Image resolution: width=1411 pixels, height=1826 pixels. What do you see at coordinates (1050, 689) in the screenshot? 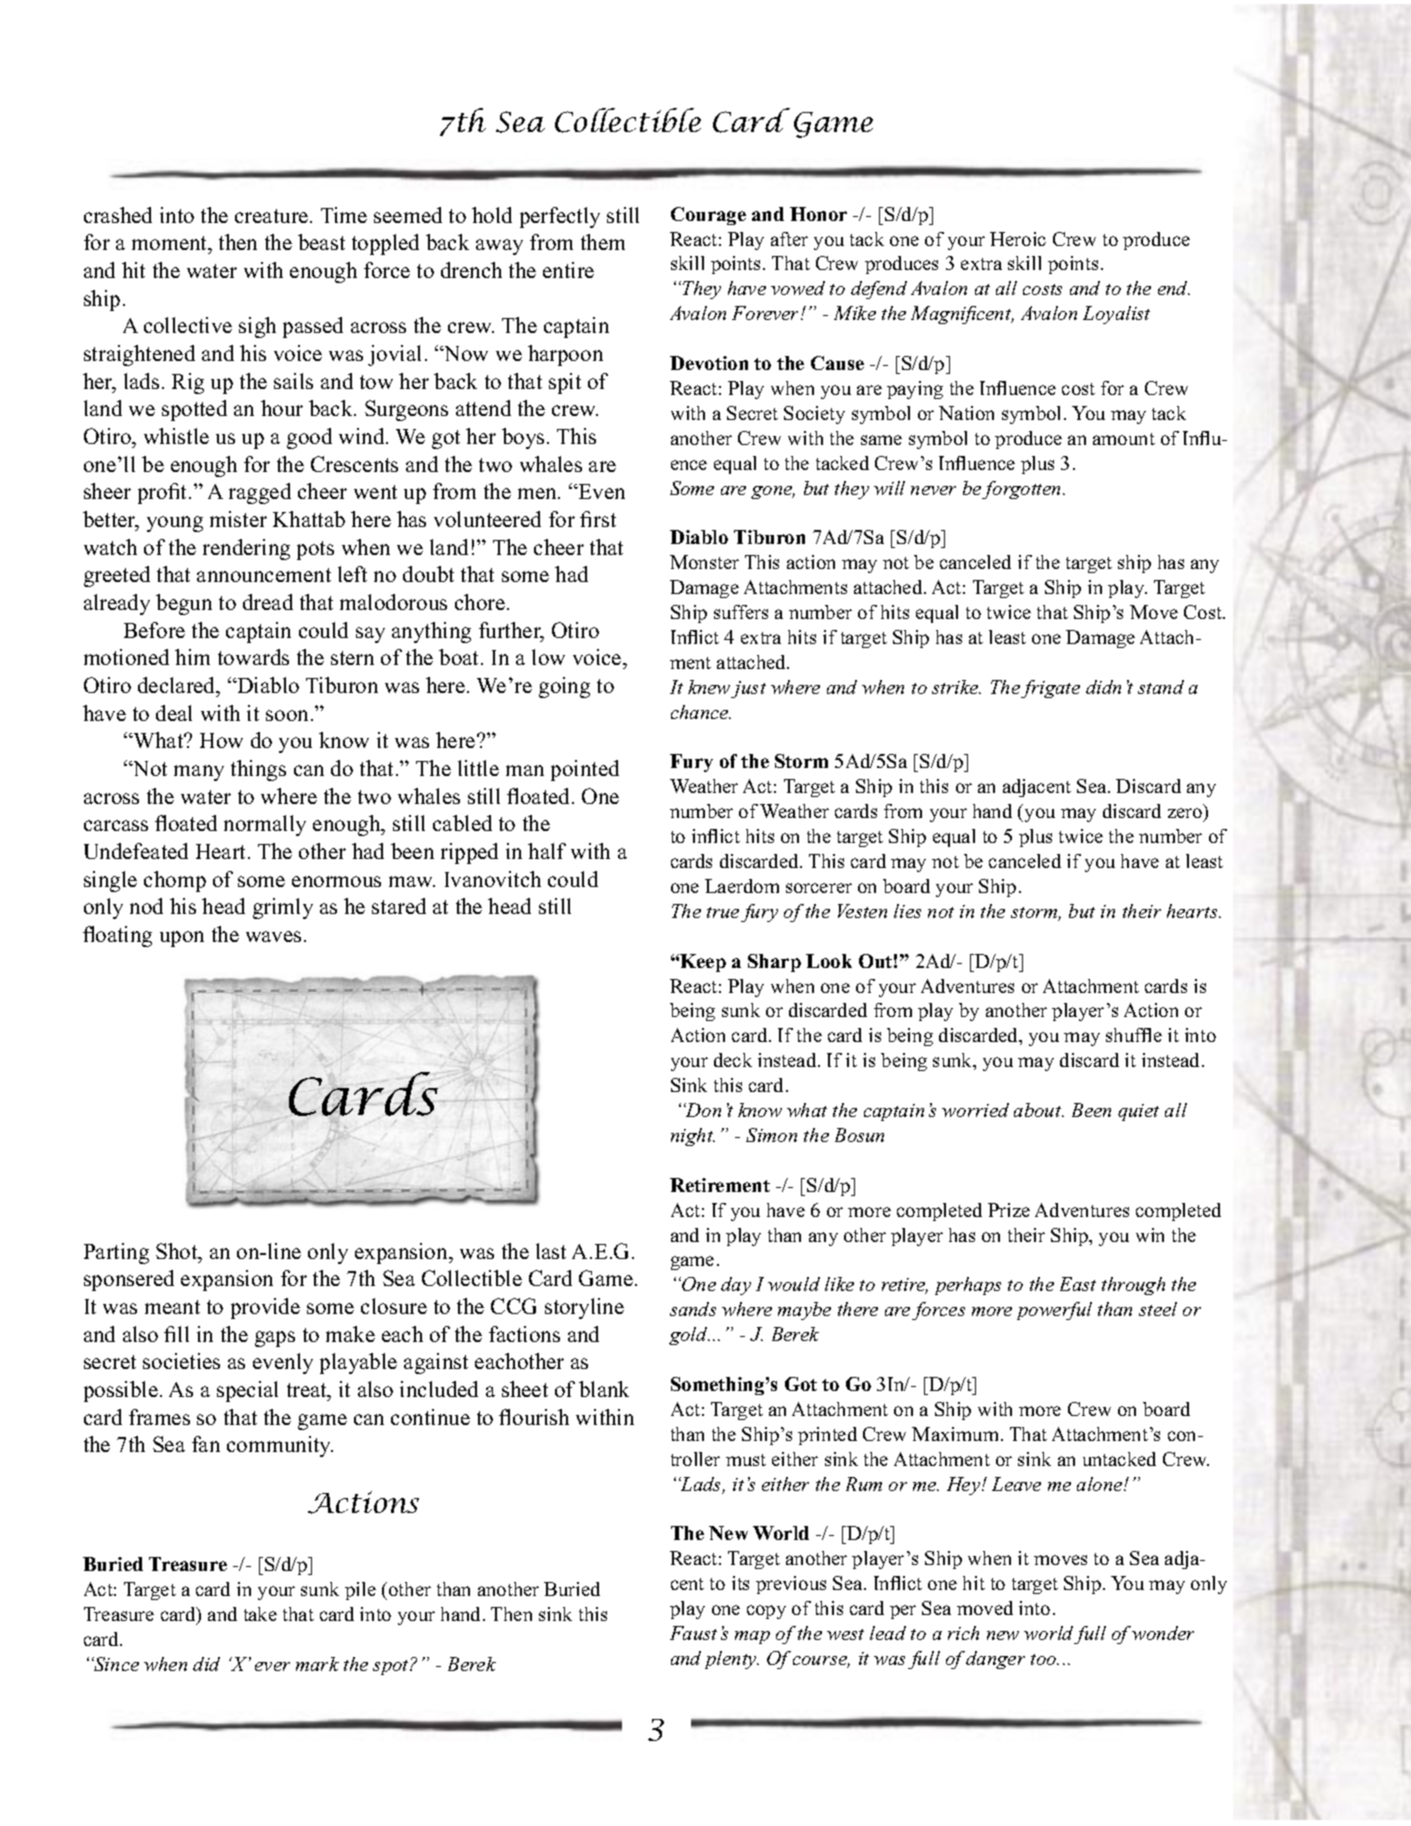
I see `frigate` at bounding box center [1050, 689].
